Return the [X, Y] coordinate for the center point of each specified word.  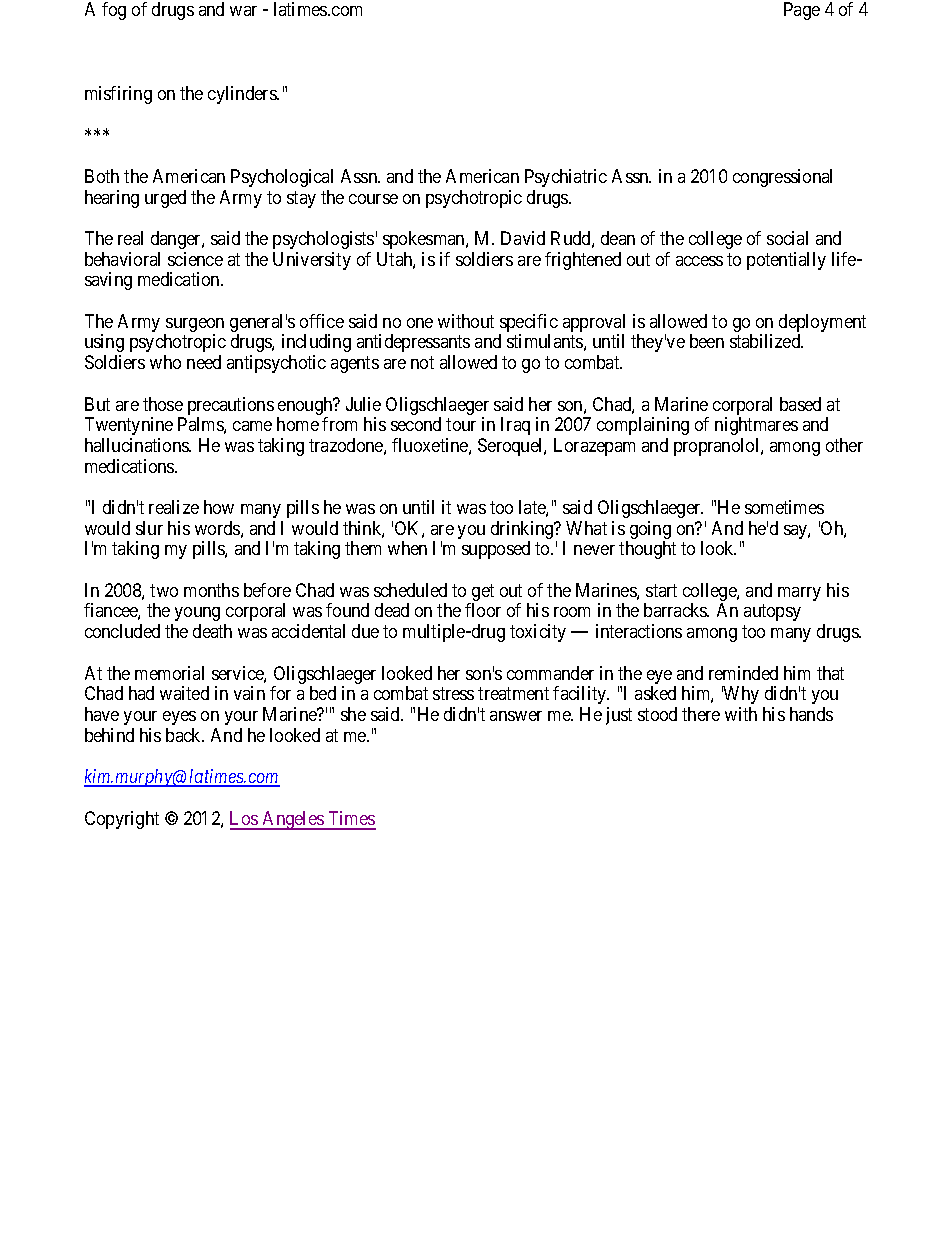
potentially [786, 261]
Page [802, 11]
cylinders [243, 95]
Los [245, 820]
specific [528, 324]
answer [516, 716]
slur [149, 528]
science [195, 259]
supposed [496, 550]
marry [799, 594]
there [701, 714]
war [243, 11]
